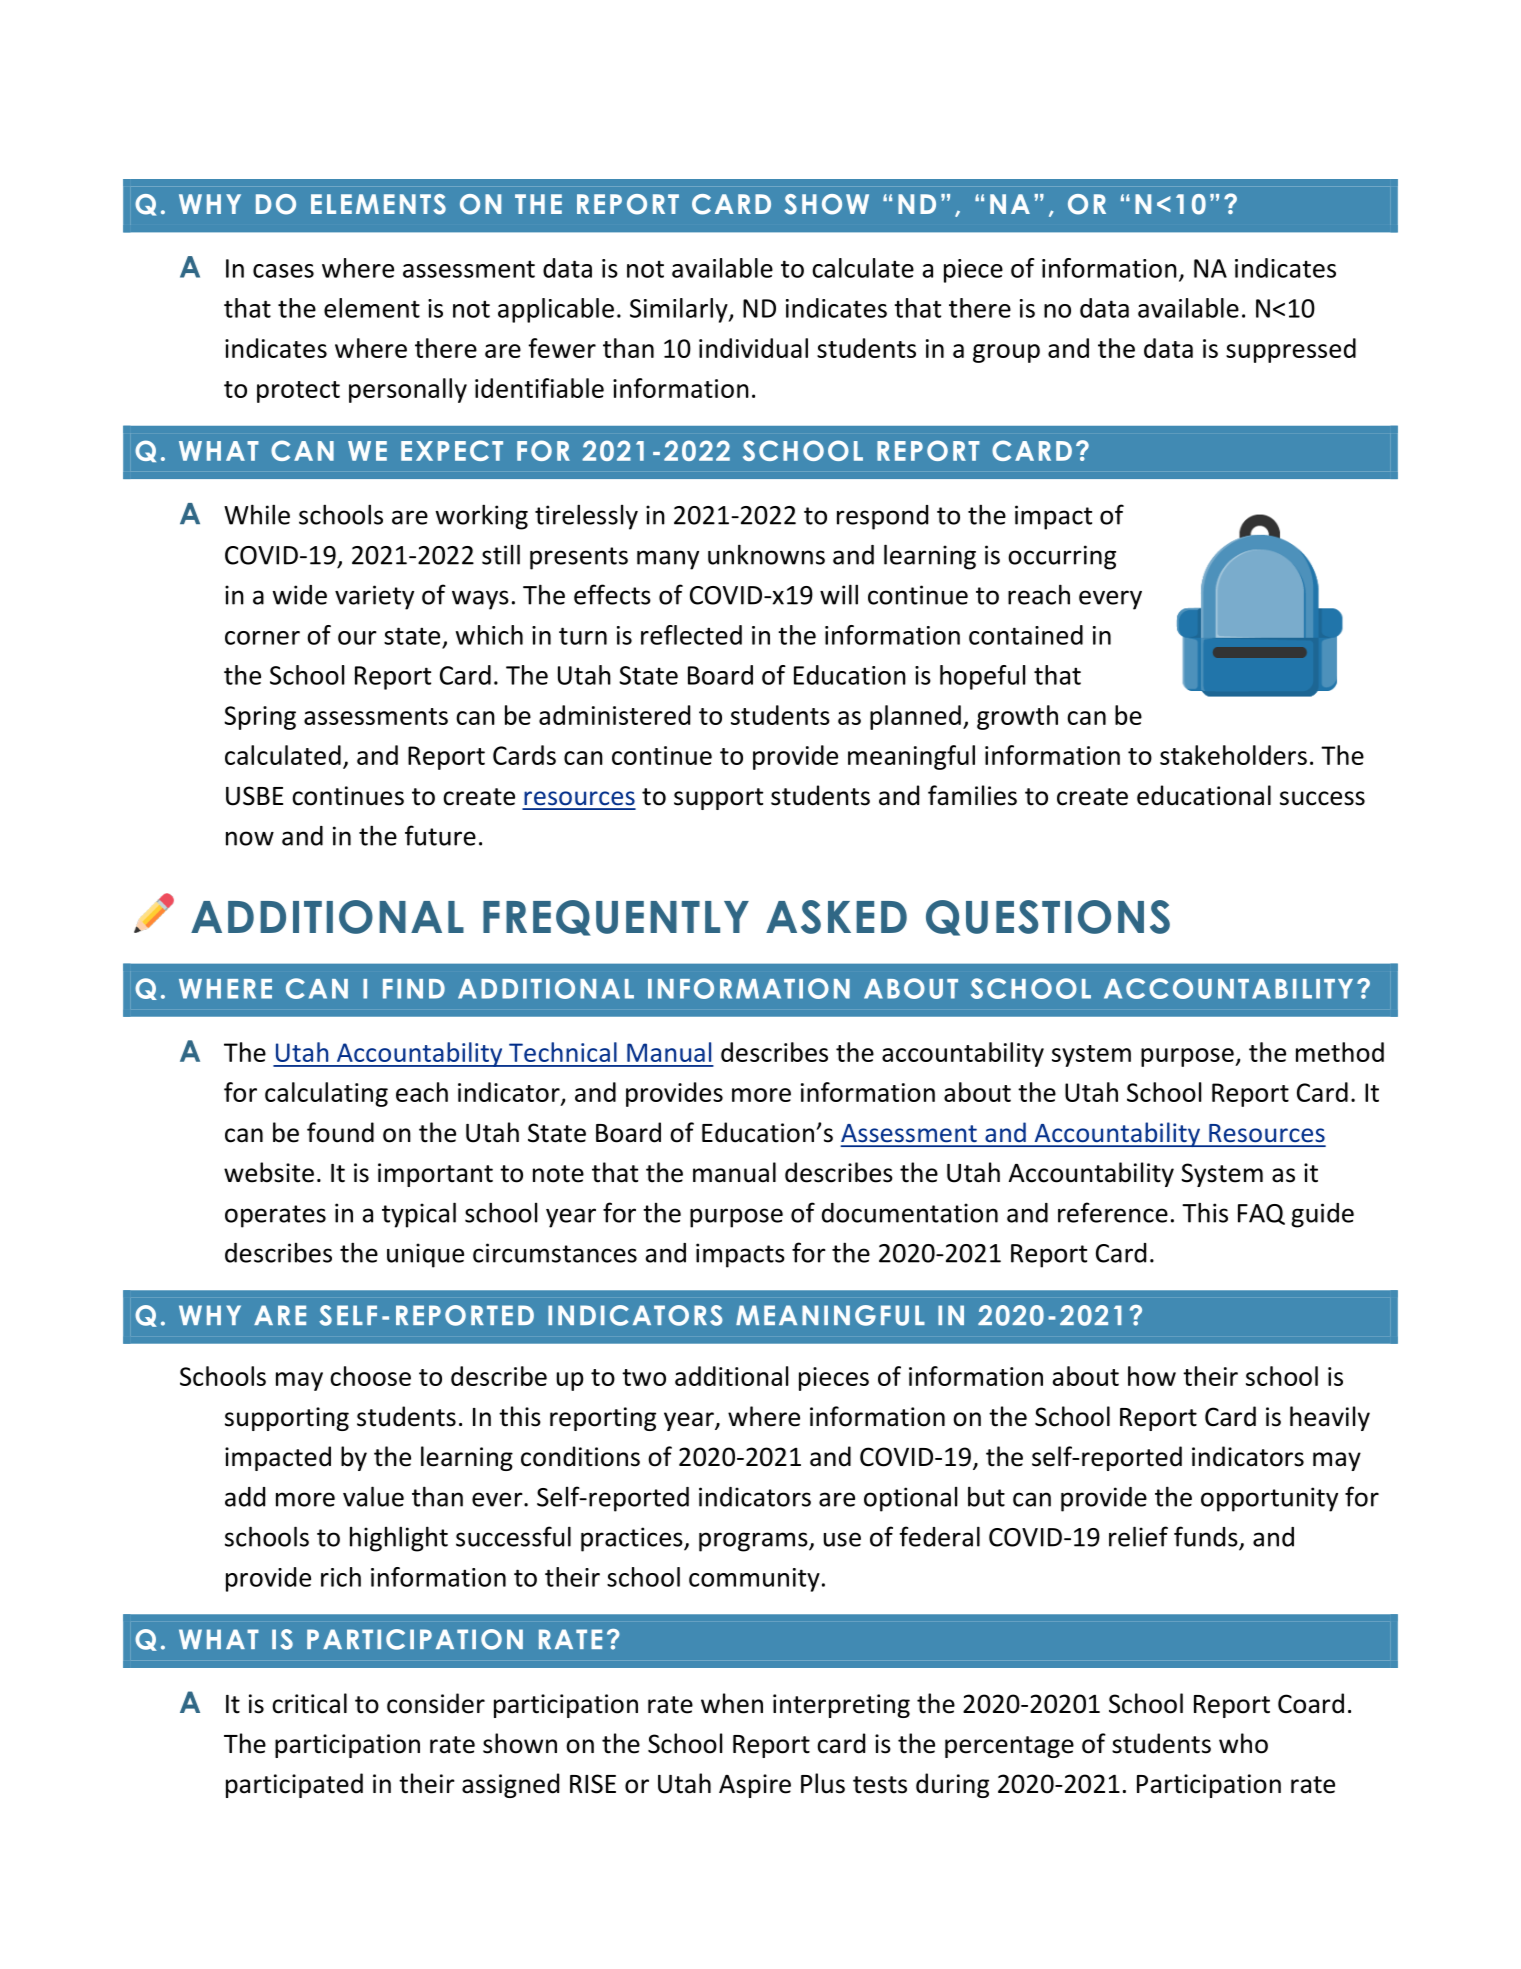 This page has height=1969, width=1521. What do you see at coordinates (425, 1255) in the page?
I see `unique` at bounding box center [425, 1255].
